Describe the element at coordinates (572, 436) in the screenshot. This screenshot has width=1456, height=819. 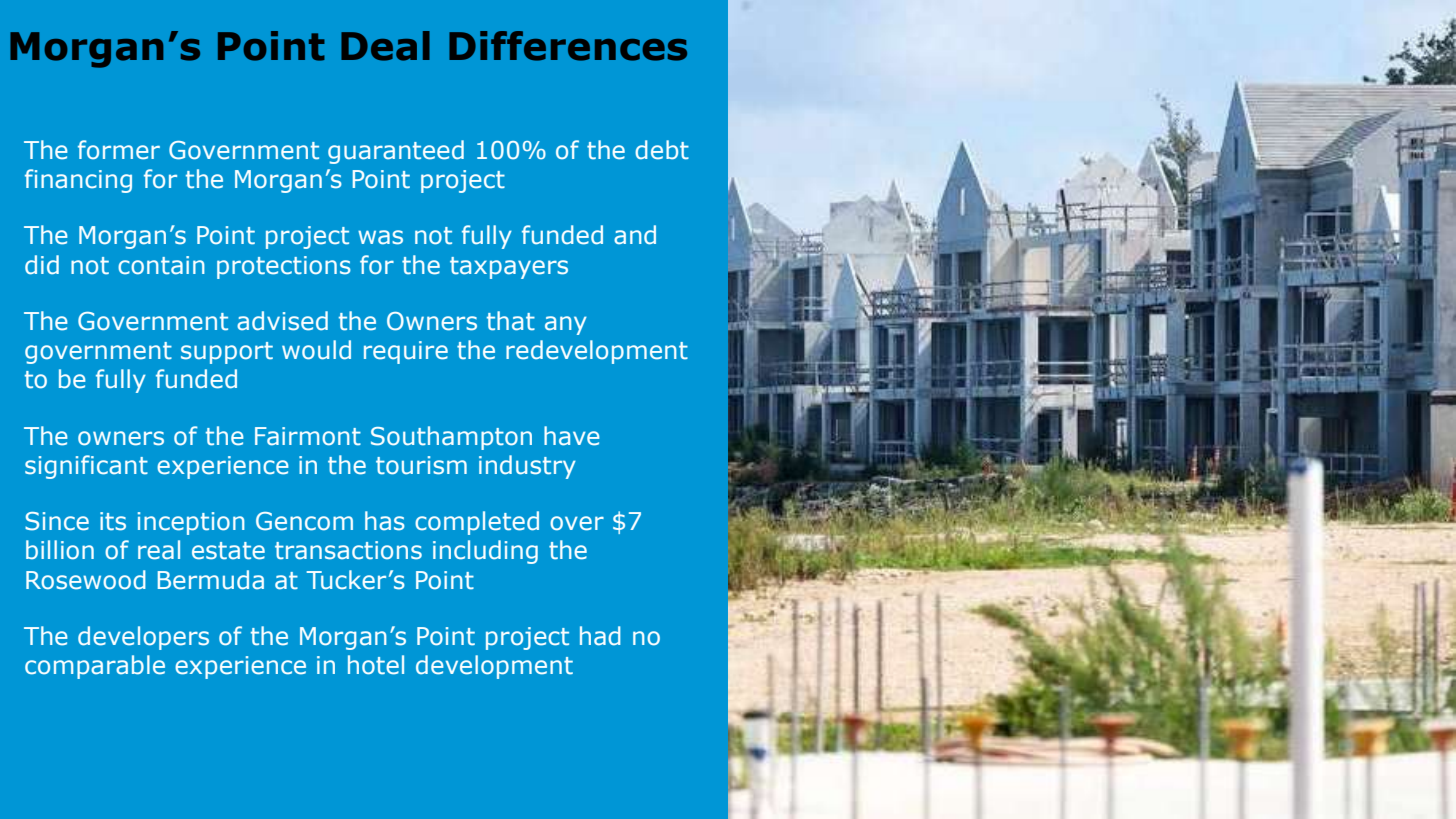
I see `have` at that location.
